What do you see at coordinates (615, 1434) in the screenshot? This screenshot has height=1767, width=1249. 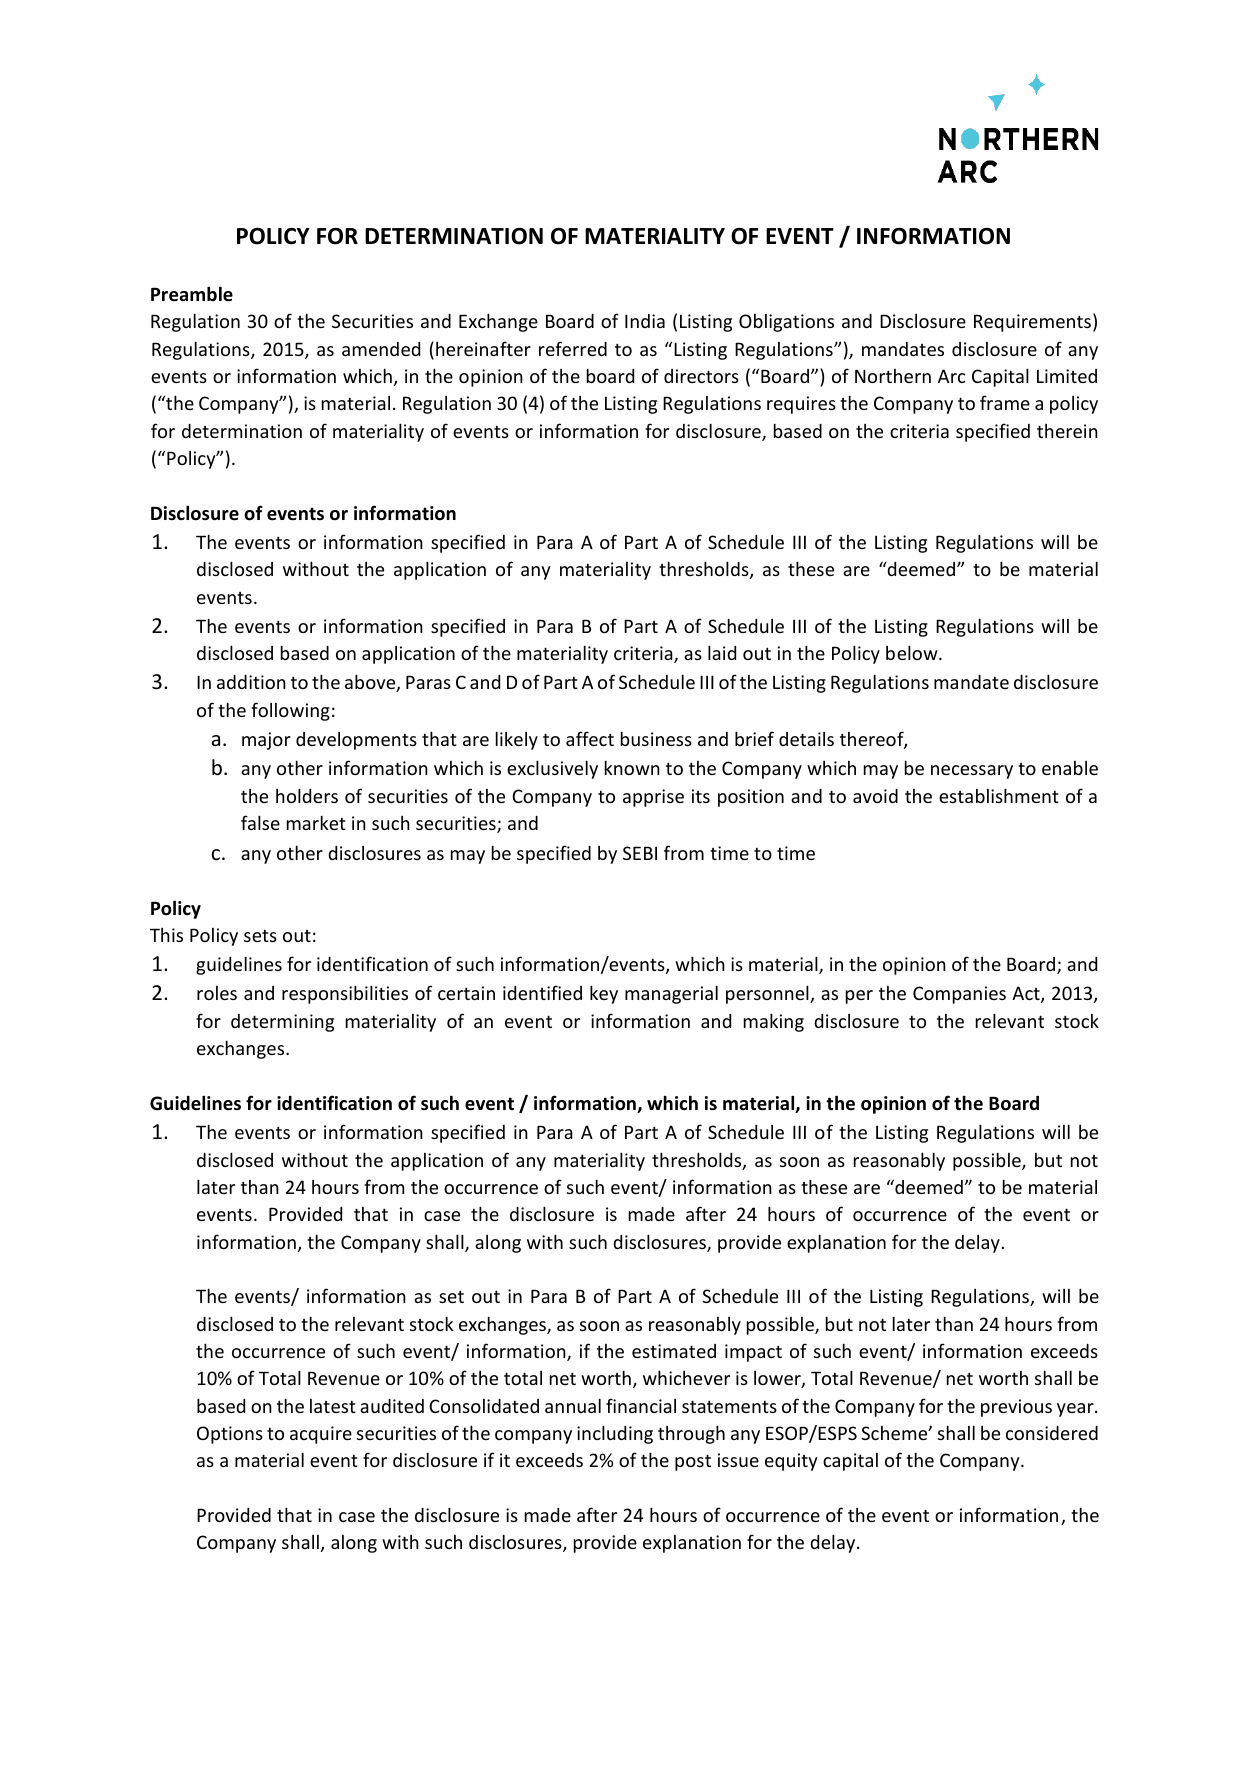 I see `including` at bounding box center [615, 1434].
